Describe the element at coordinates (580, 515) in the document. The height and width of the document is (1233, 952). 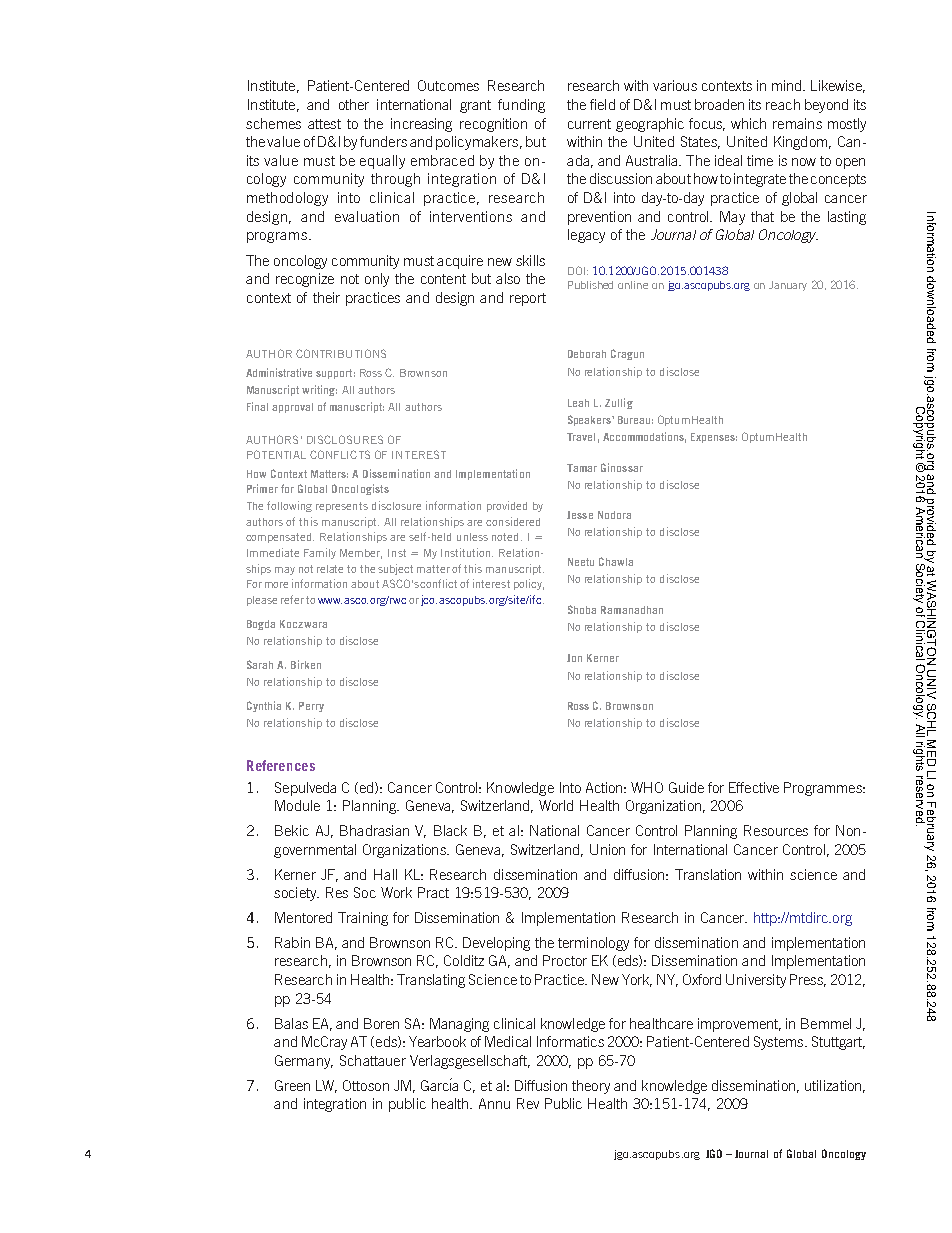
I see `Jesse` at that location.
